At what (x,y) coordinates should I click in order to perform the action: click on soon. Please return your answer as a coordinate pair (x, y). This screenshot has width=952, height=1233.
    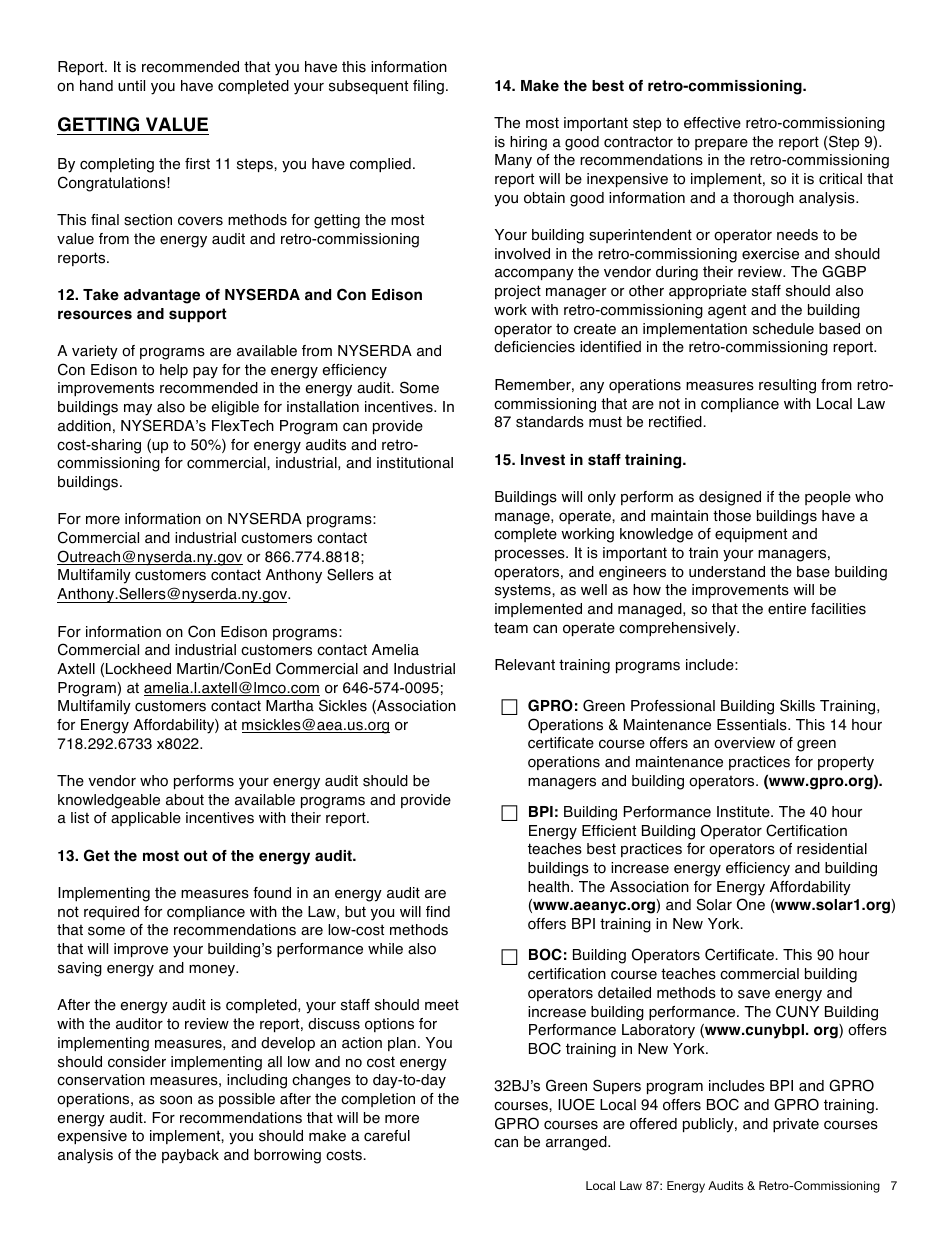
    Looking at the image, I should click on (176, 1100).
